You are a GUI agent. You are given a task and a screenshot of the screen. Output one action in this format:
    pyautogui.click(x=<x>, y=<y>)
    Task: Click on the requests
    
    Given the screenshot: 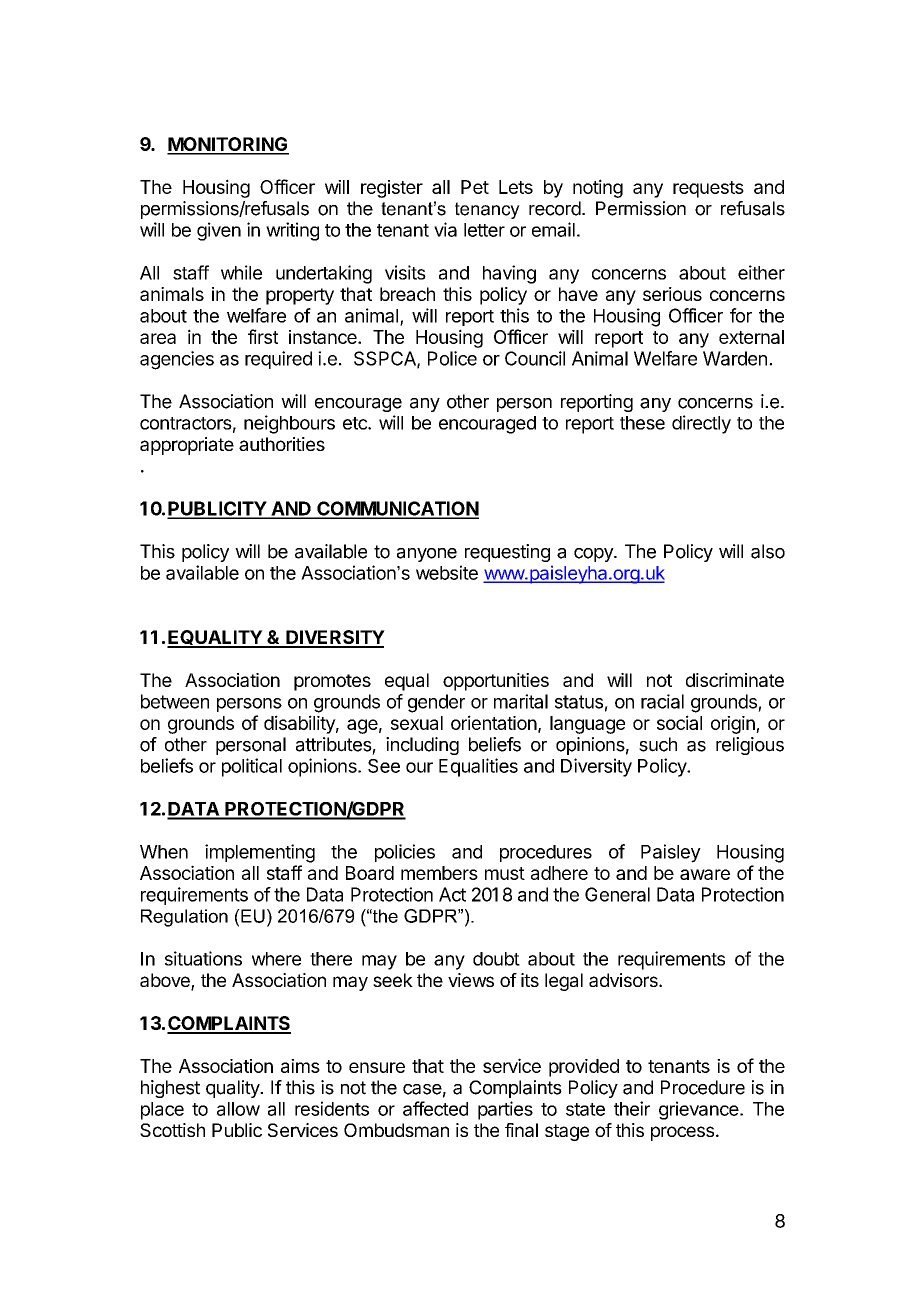 What is the action you would take?
    pyautogui.click(x=708, y=189)
